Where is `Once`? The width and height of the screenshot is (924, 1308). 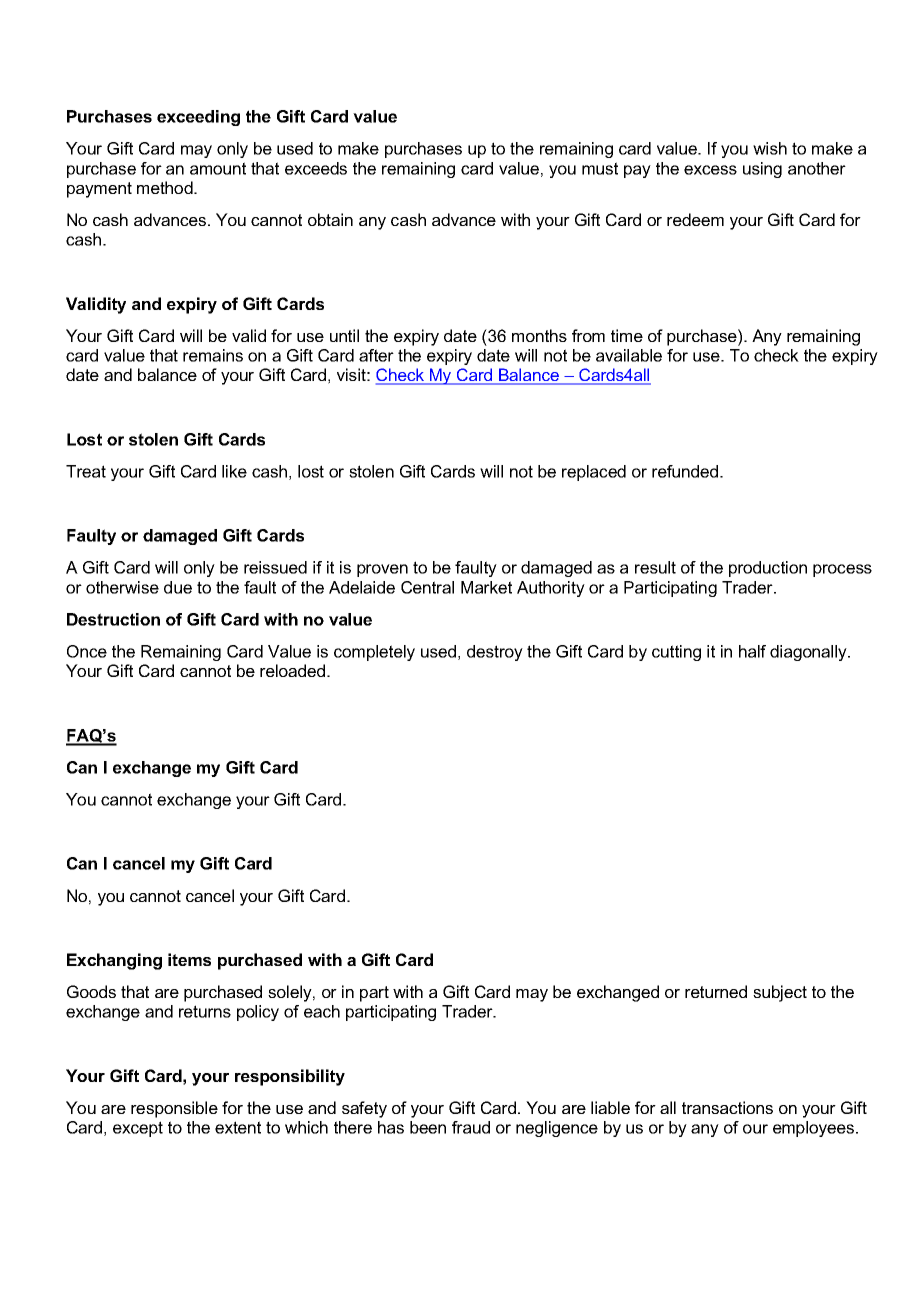 Once is located at coordinates (87, 651).
